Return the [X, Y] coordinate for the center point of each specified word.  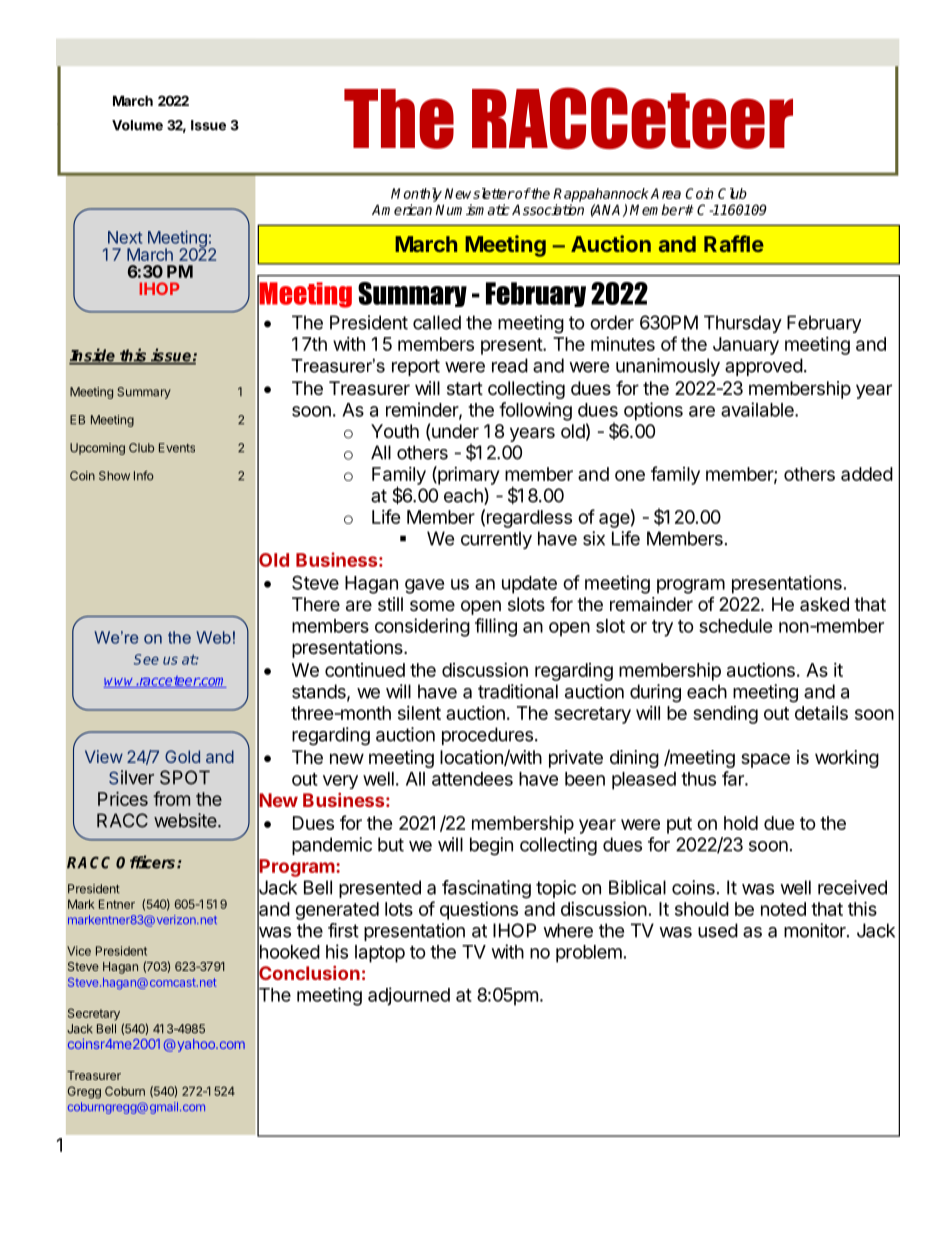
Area [665, 193]
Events [177, 448]
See [146, 659]
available [758, 409]
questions [479, 911]
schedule [736, 626]
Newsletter [480, 193]
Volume [137, 125]
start [465, 389]
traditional [518, 691]
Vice [79, 951]
